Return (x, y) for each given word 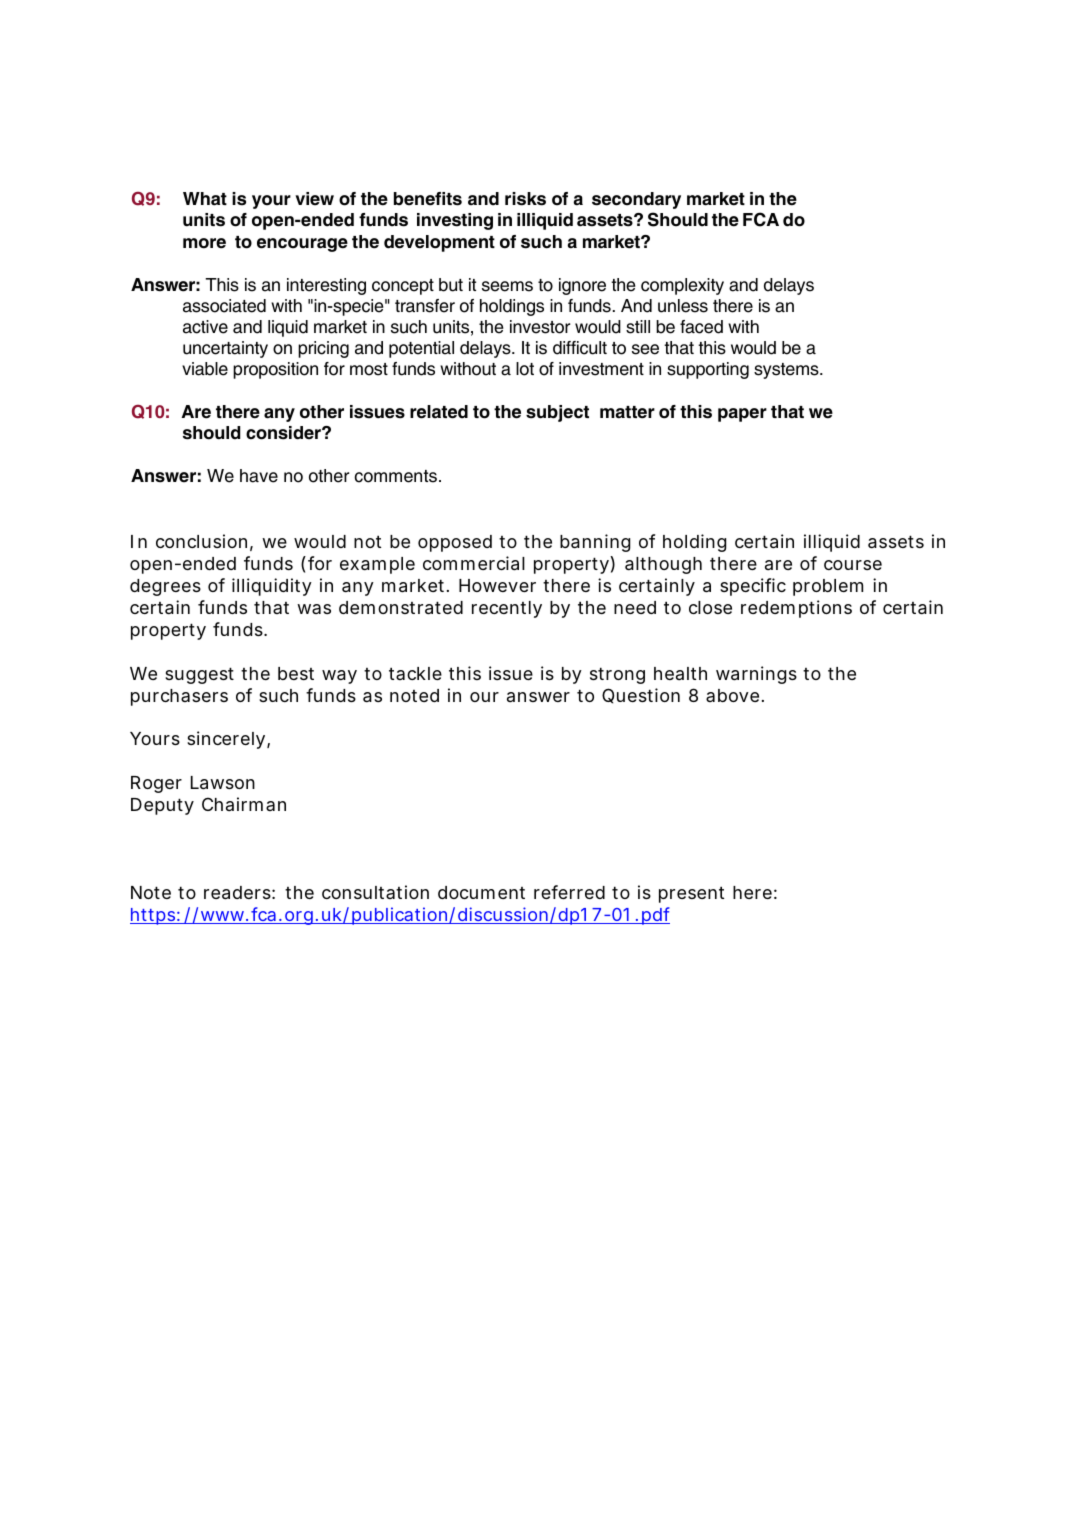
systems (787, 371)
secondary (636, 200)
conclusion (201, 541)
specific (753, 587)
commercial (474, 563)
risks (525, 199)
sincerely (227, 740)
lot (525, 369)
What (205, 199)
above (732, 695)
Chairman (244, 804)
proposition (275, 370)
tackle (415, 673)
